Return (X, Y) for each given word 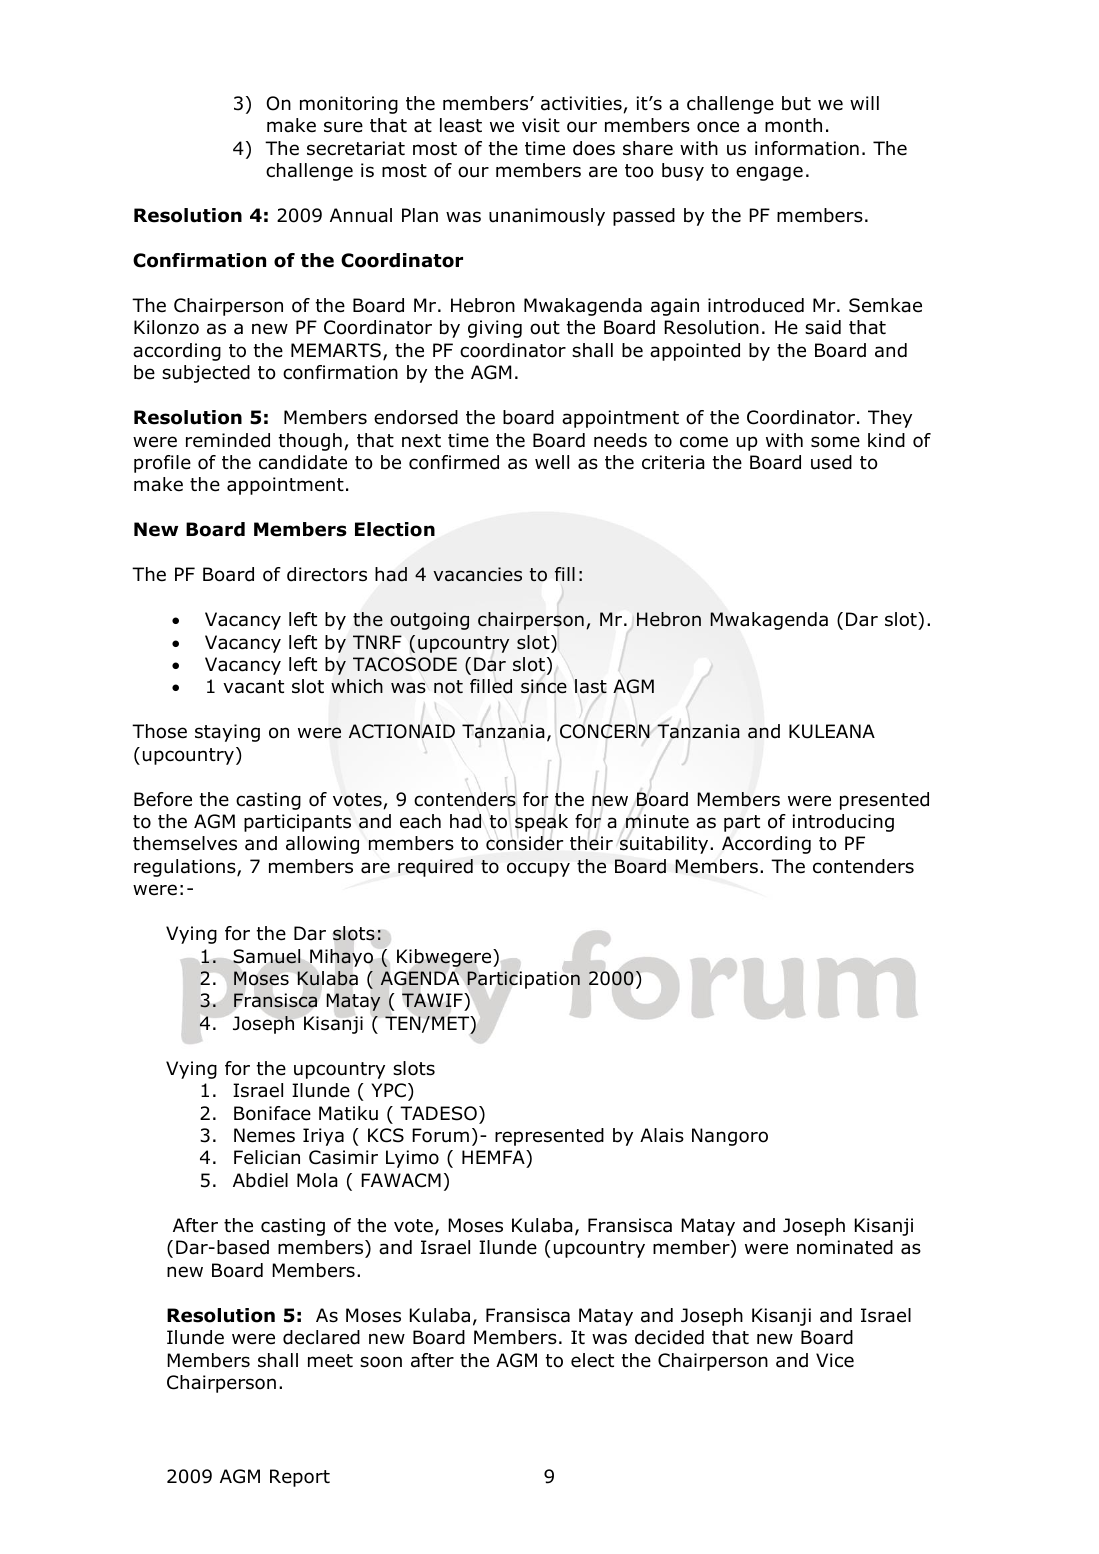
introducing (843, 823)
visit (541, 125)
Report (300, 1478)
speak (541, 823)
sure (343, 127)
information (807, 148)
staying (227, 733)
